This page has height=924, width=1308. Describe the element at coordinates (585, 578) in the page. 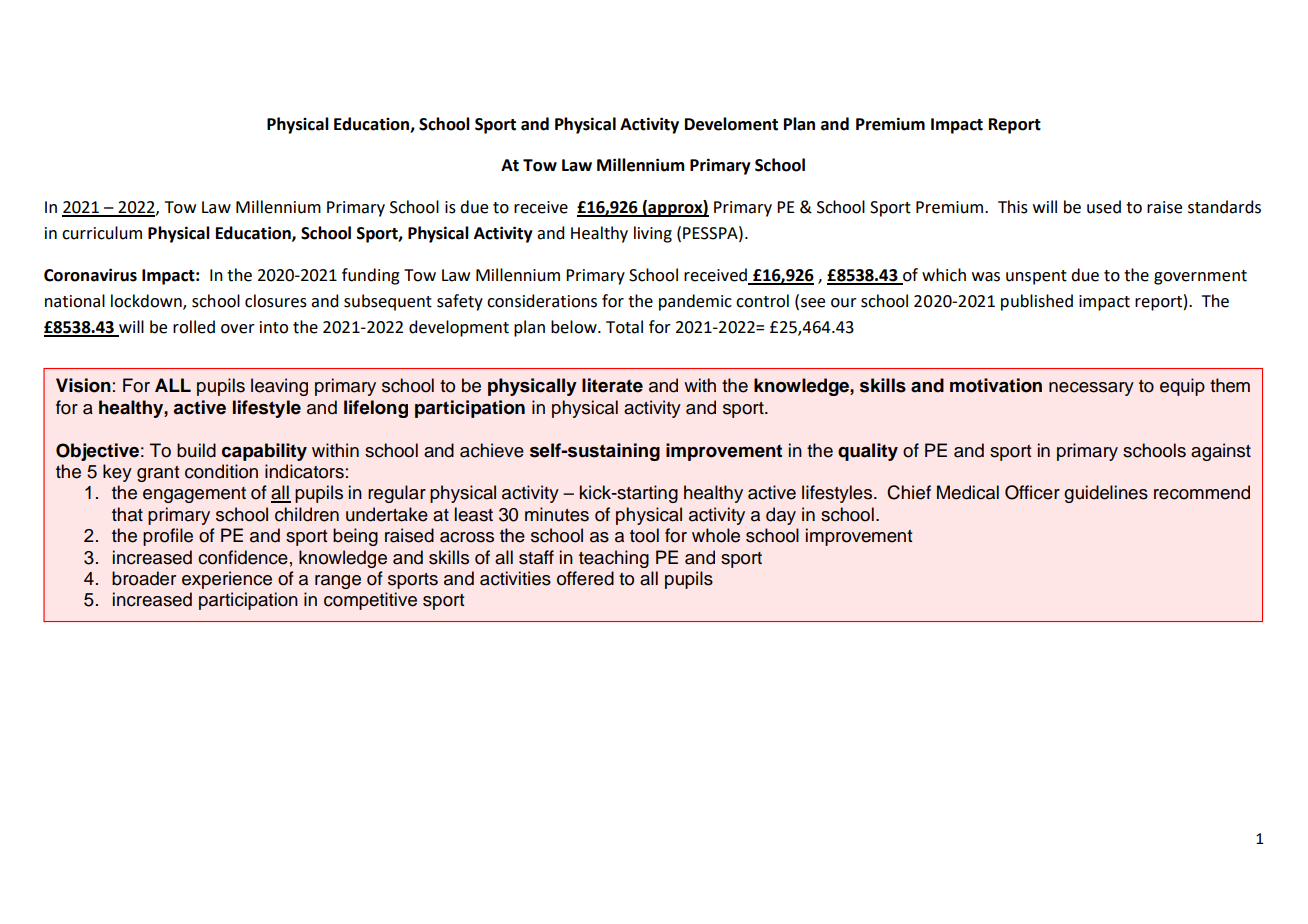

I see `offered` at that location.
